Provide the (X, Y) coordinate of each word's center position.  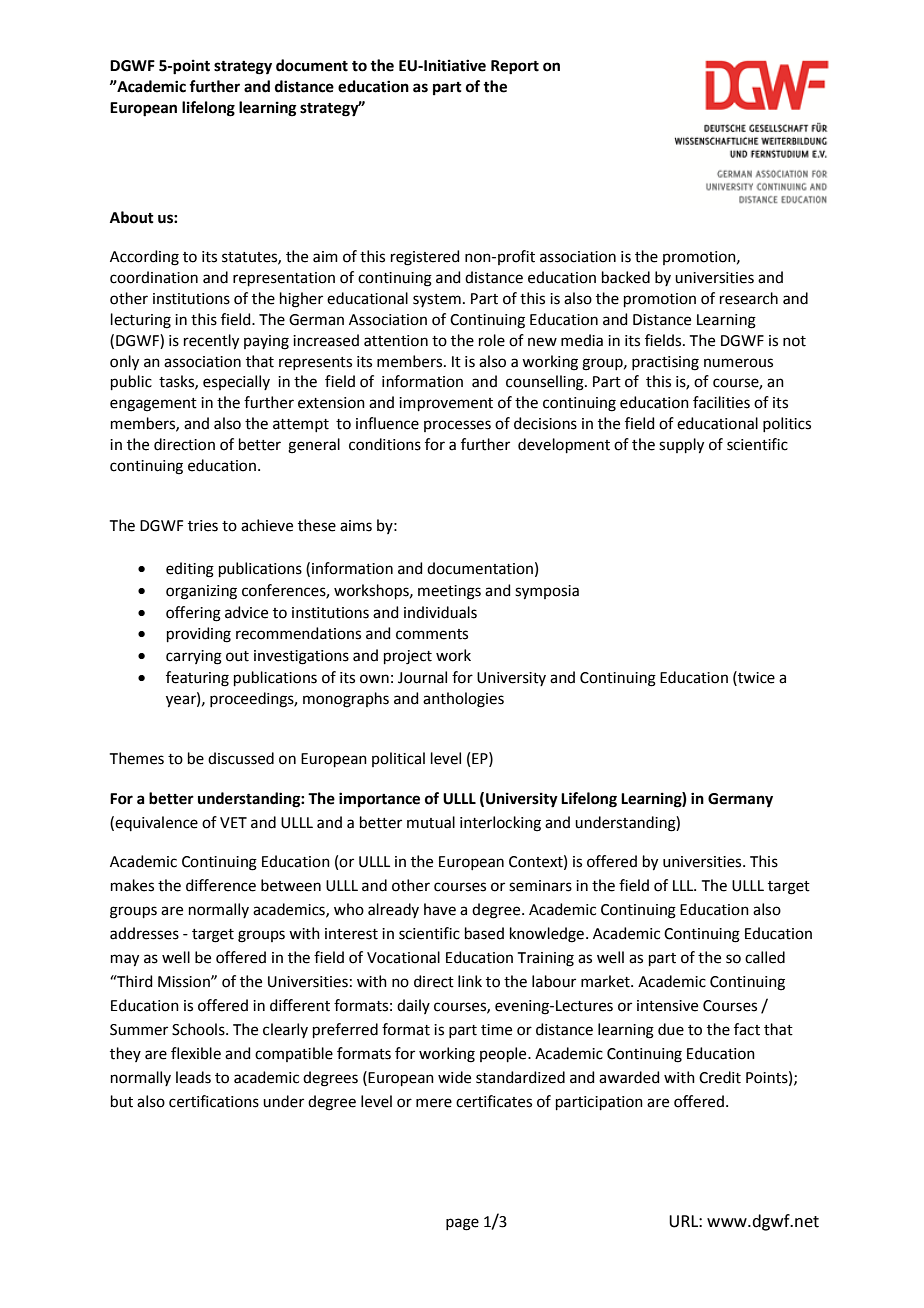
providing (199, 635)
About (132, 217)
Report (515, 67)
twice (755, 677)
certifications (214, 1101)
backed (626, 277)
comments (432, 634)
